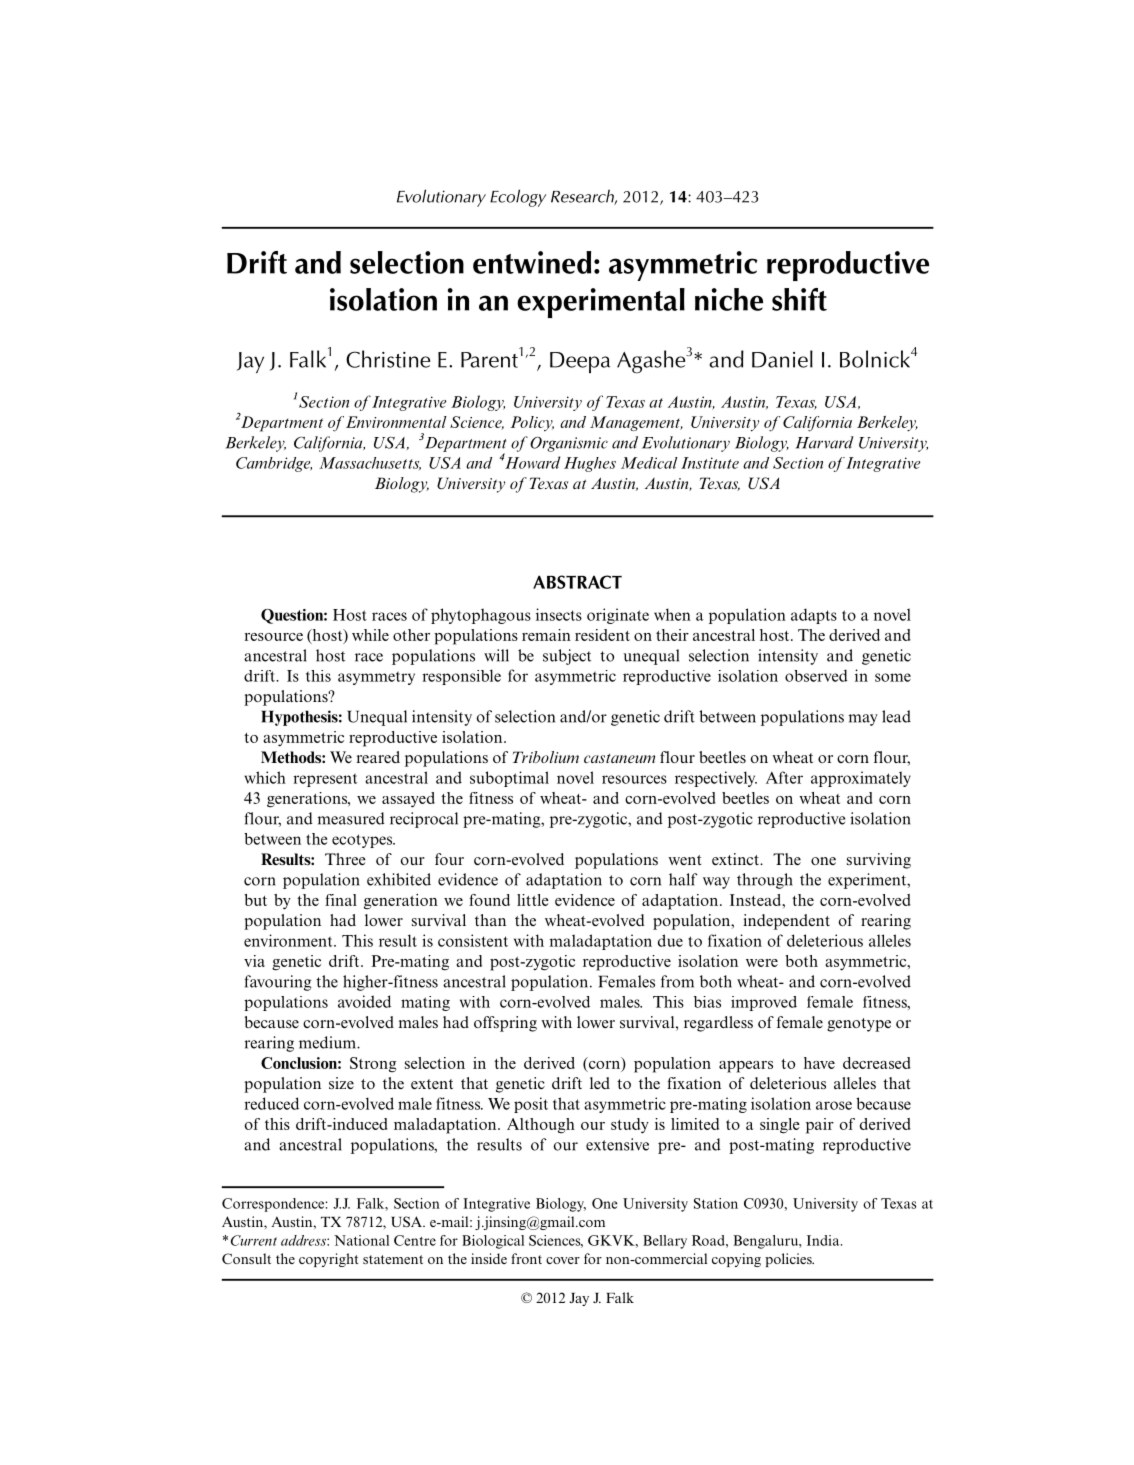 This document has height=1465, width=1134. I want to click on offspring, so click(505, 1024).
